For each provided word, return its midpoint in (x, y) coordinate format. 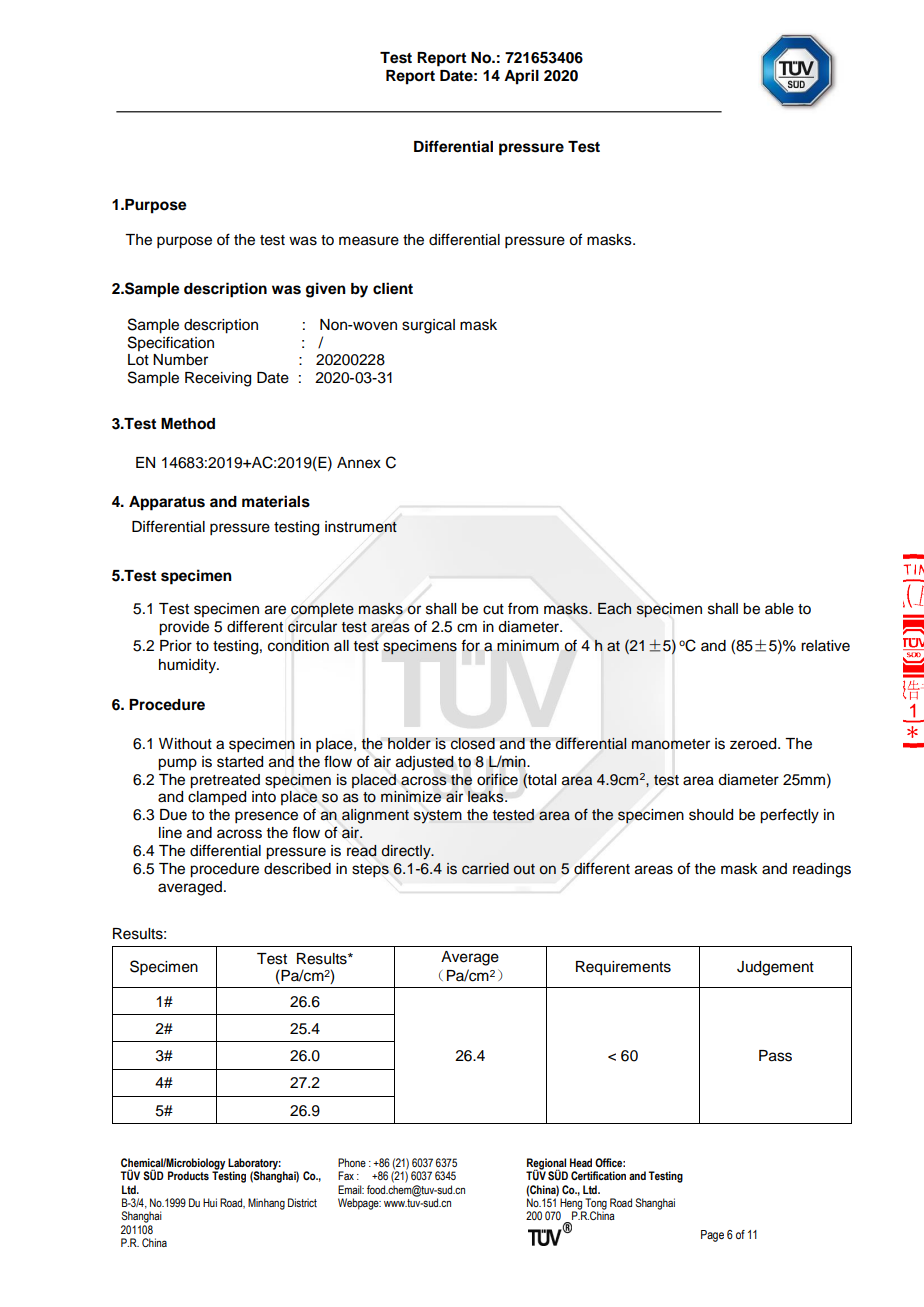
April (521, 77)
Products (188, 1175)
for (470, 645)
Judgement (775, 968)
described (297, 869)
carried (485, 869)
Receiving (218, 379)
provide (184, 628)
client (393, 288)
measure (369, 241)
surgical (428, 326)
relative (825, 646)
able (779, 609)
